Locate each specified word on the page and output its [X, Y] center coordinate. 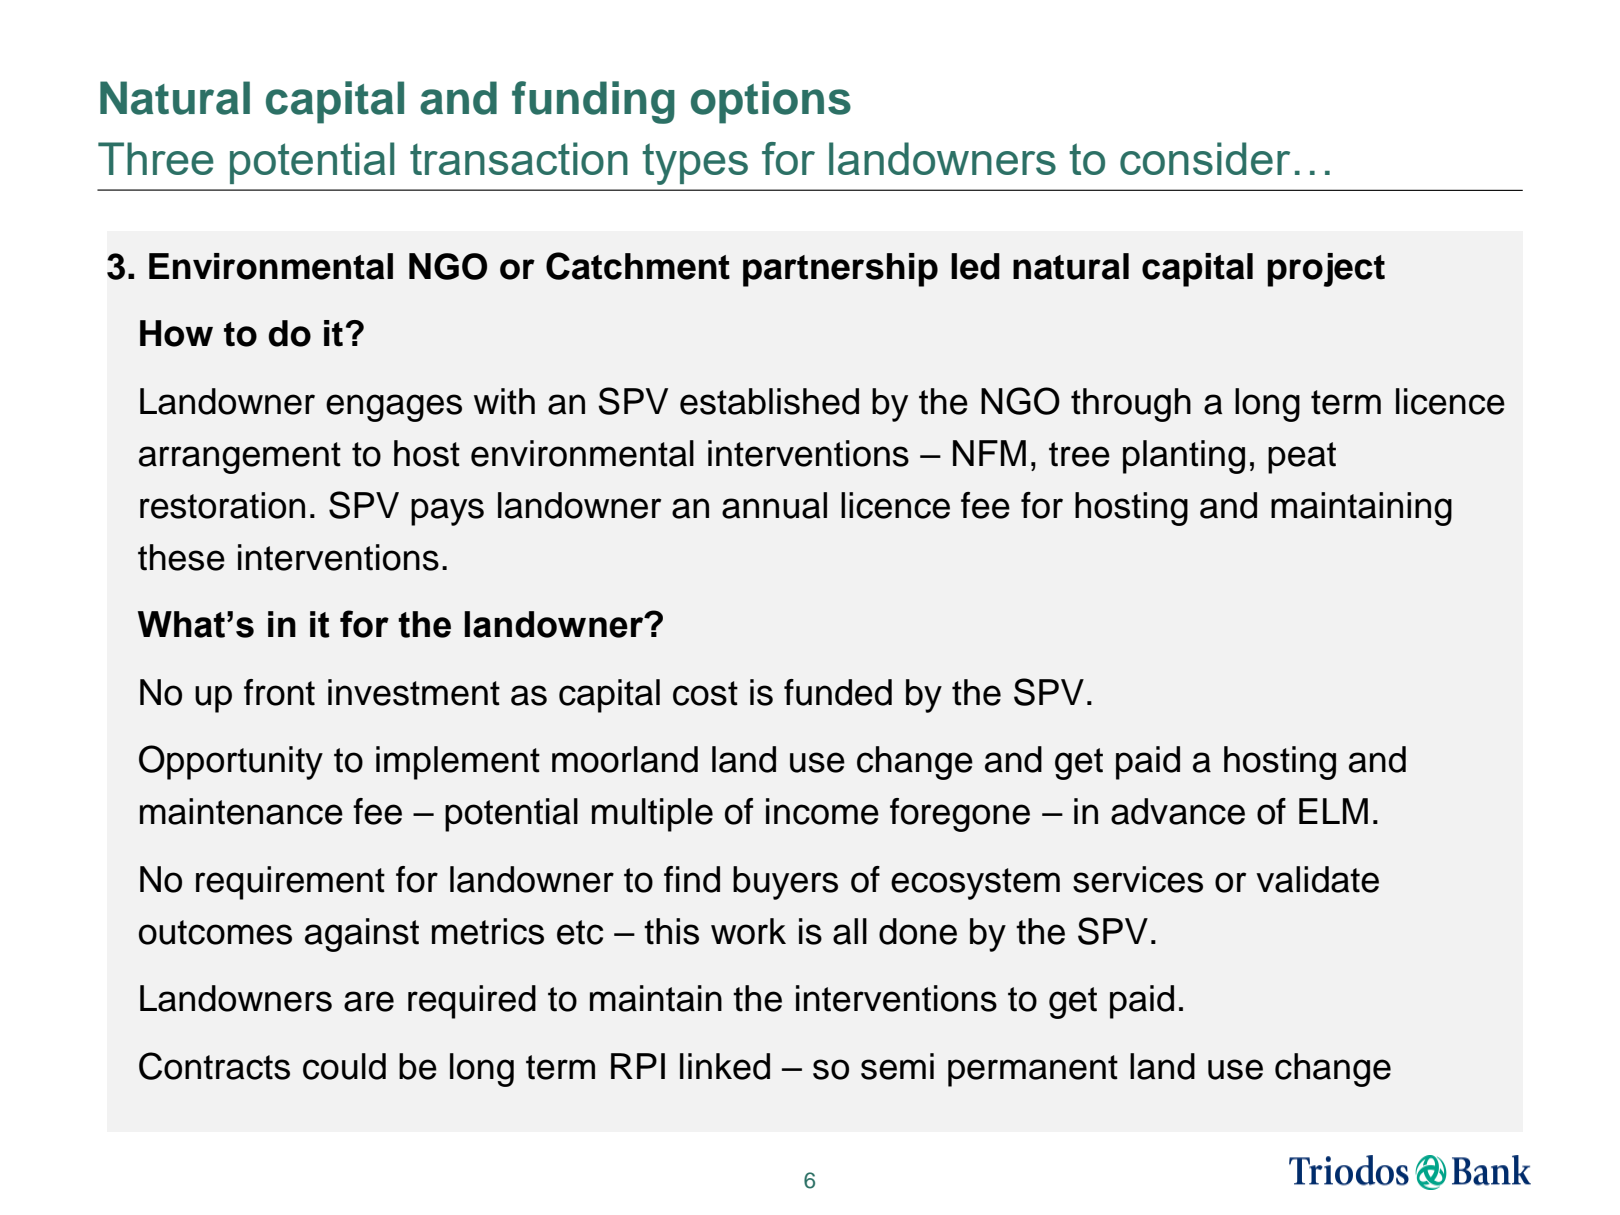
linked [725, 1066]
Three [156, 158]
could [344, 1066]
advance [1178, 811]
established [769, 401]
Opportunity [231, 762]
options [771, 102]
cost [705, 693]
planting [1184, 457]
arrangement [240, 458]
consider [1205, 158]
